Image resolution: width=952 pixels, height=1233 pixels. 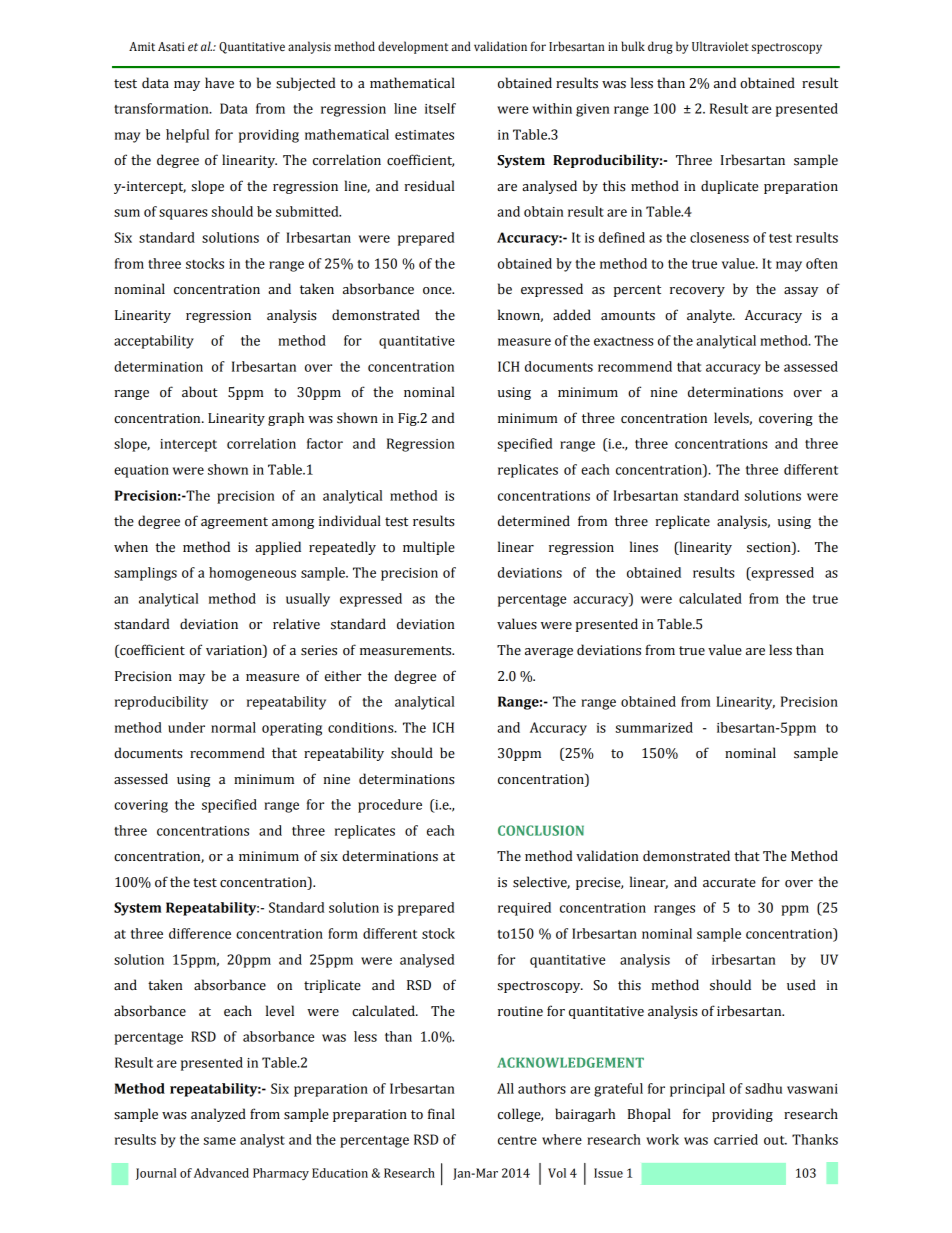 What do you see at coordinates (220, 1141) in the document?
I see `same` at bounding box center [220, 1141].
